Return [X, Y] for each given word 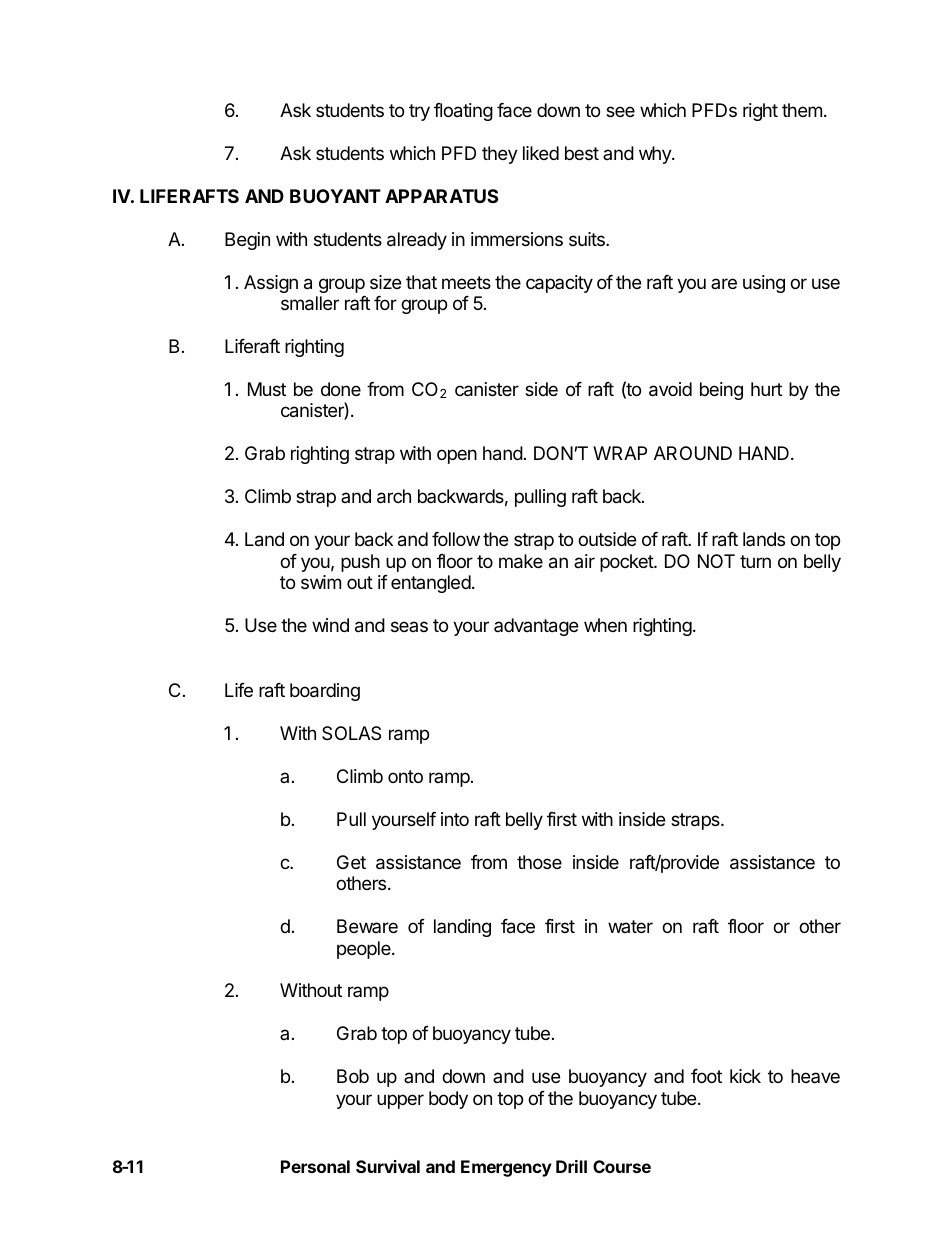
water [630, 926]
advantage [536, 627]
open [457, 456]
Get [351, 862]
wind [330, 625]
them [802, 110]
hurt [766, 389]
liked [541, 153]
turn [755, 561]
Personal [315, 1166]
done [341, 389]
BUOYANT [335, 196]
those [539, 862]
